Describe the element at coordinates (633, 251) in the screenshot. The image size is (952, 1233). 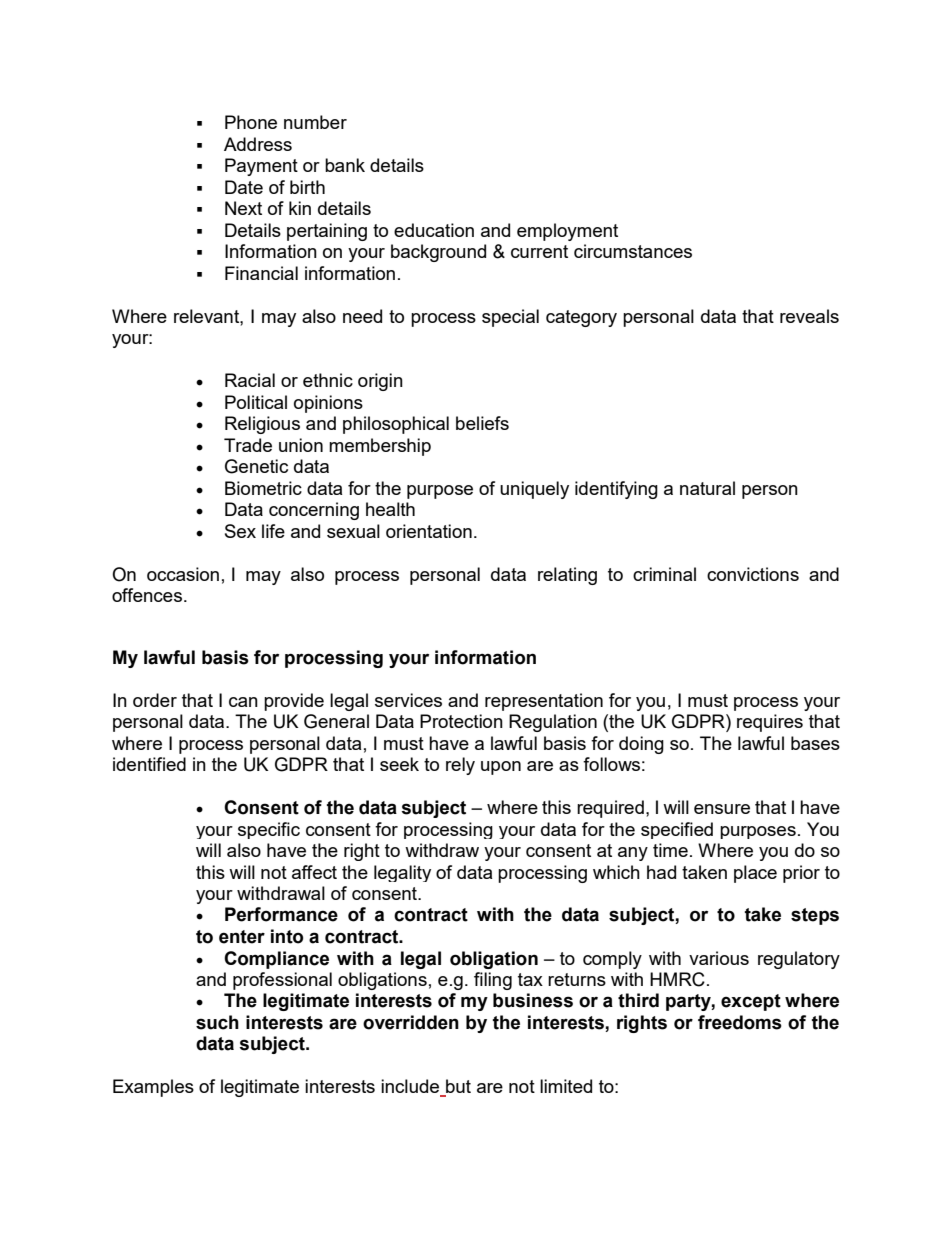
I see `circumstances` at that location.
